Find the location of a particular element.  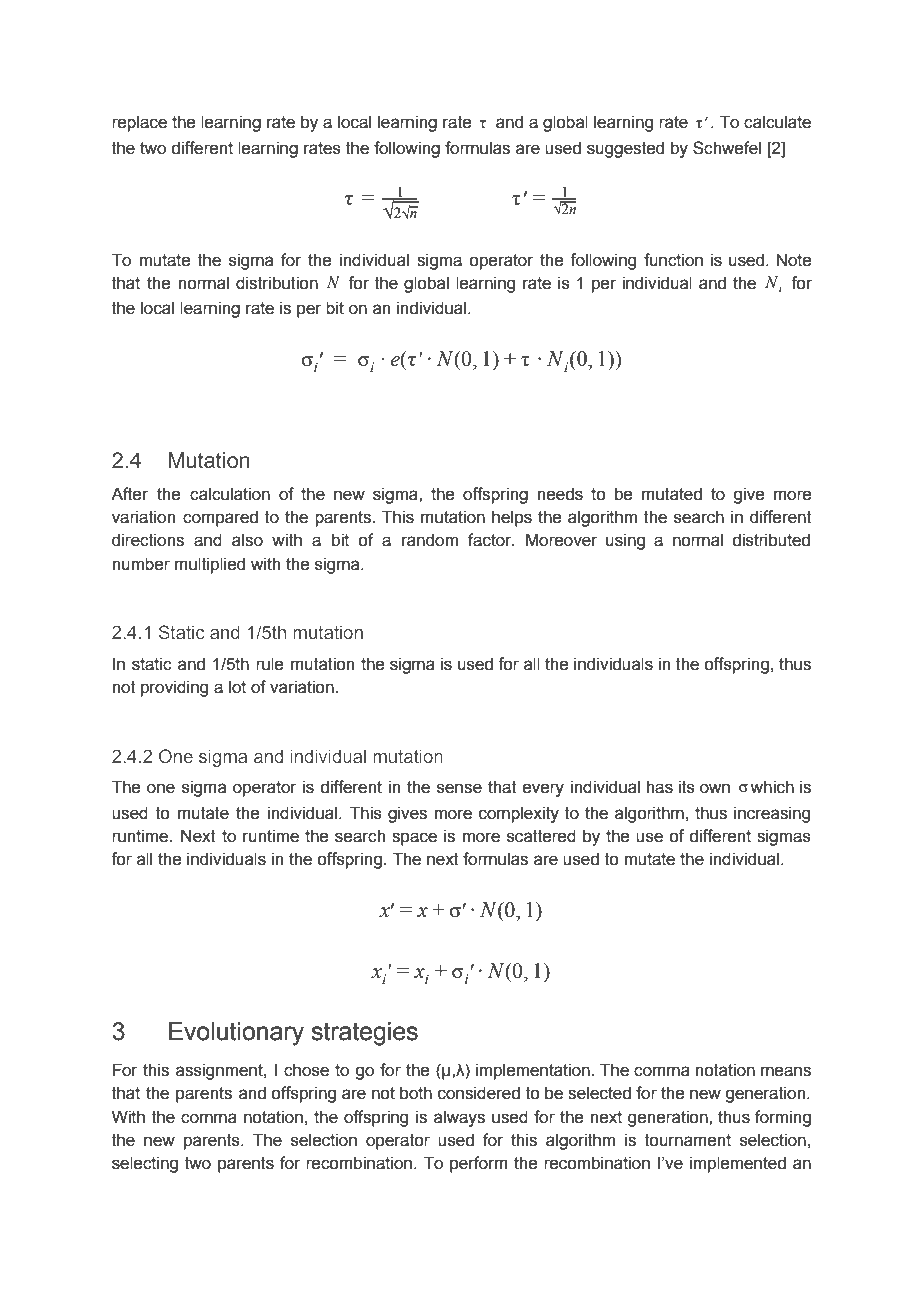

suggested is located at coordinates (625, 149).
